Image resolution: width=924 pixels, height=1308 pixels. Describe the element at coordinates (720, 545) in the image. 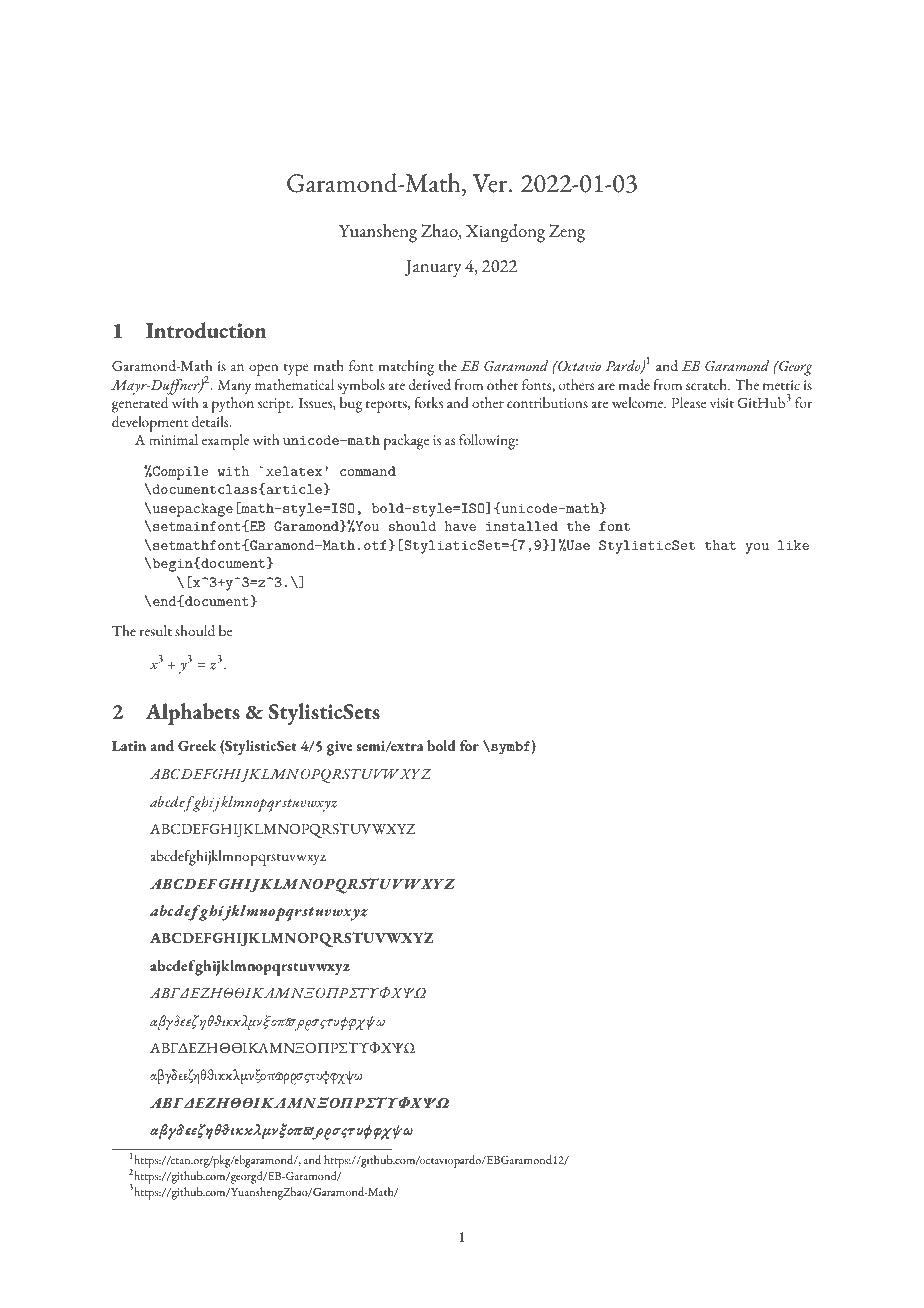

I see `that` at that location.
